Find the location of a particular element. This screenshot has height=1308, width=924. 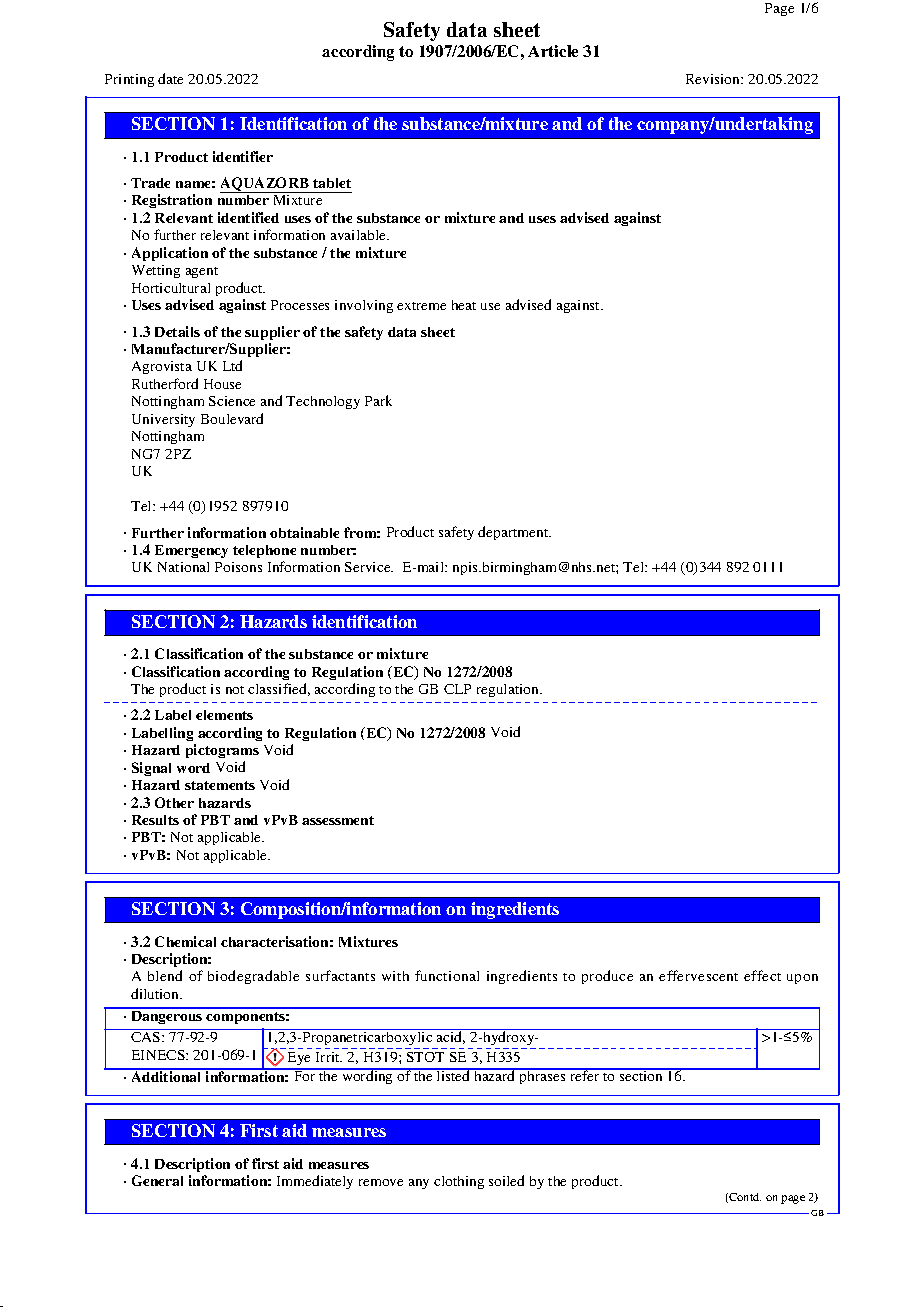

functional is located at coordinates (447, 975).
